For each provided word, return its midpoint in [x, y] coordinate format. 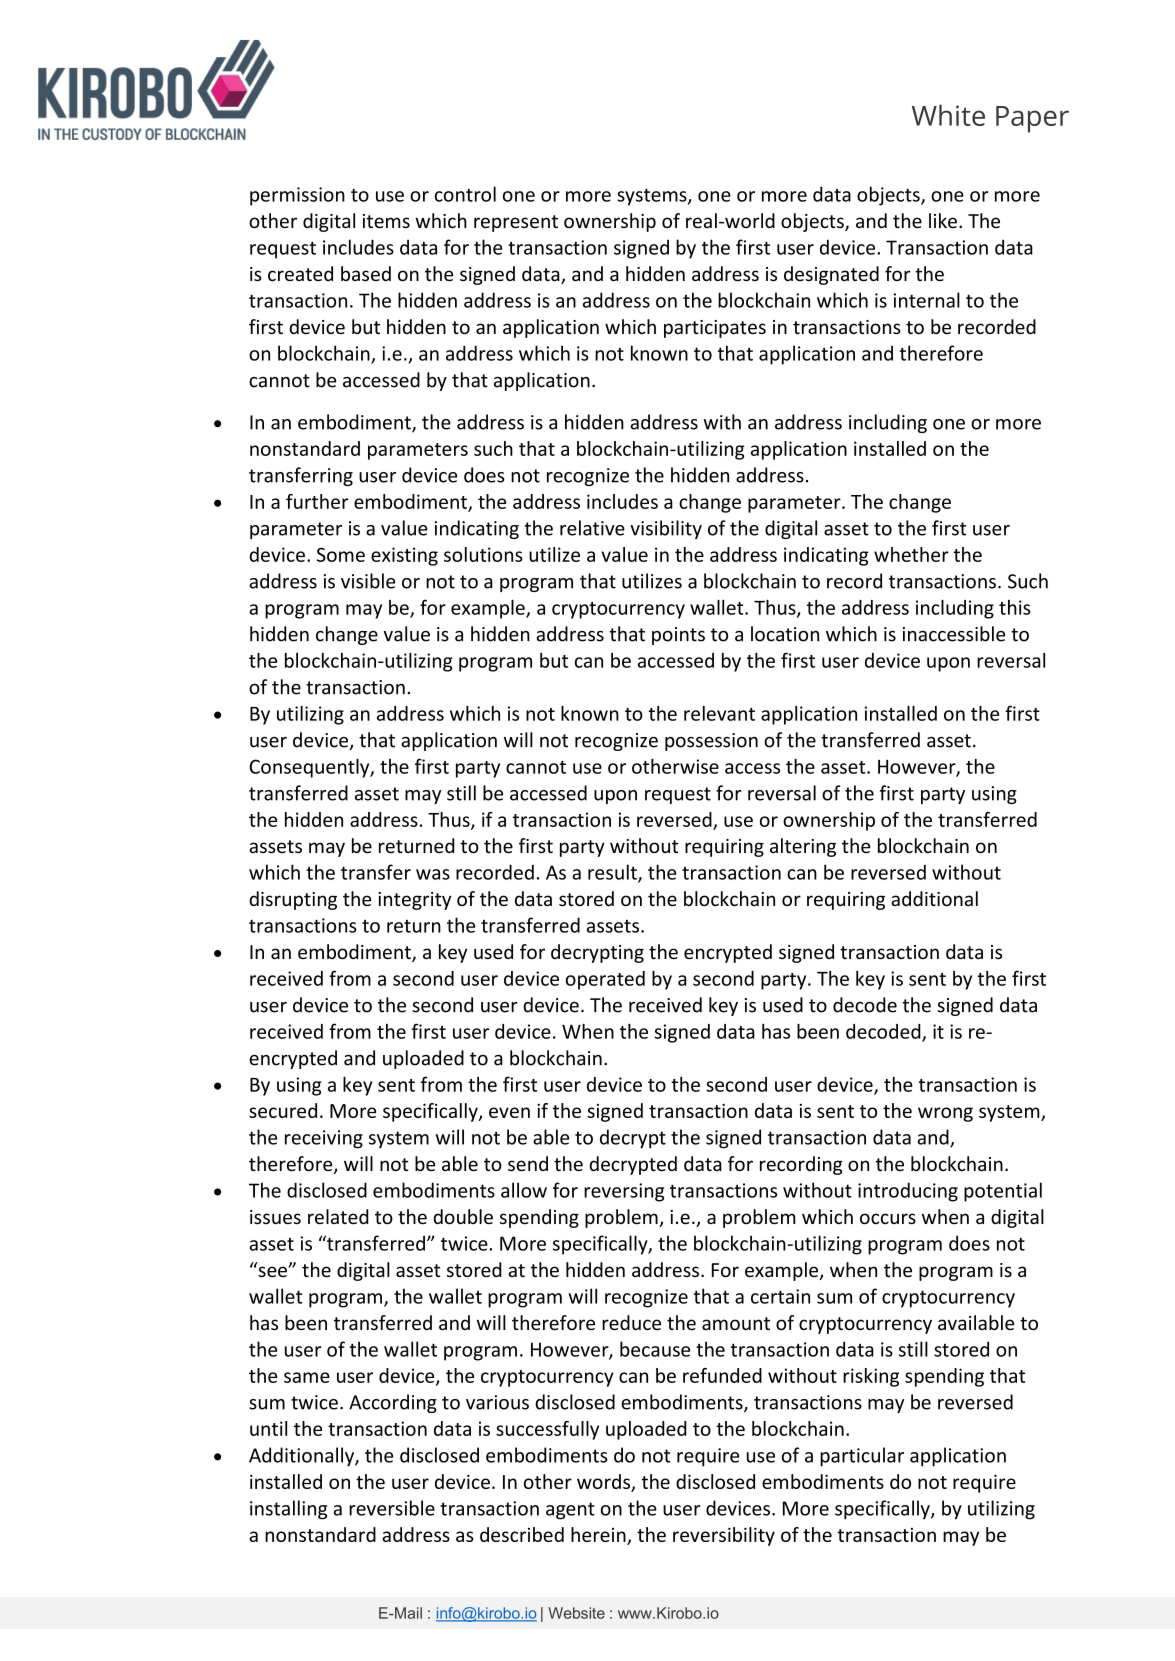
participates [715, 329]
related [338, 1216]
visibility [666, 529]
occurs [888, 1218]
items [386, 221]
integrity [414, 901]
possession [711, 742]
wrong [945, 1114]
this [1015, 607]
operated [605, 980]
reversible [392, 1508]
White [948, 115]
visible [368, 581]
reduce [631, 1322]
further [317, 501]
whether [911, 554]
